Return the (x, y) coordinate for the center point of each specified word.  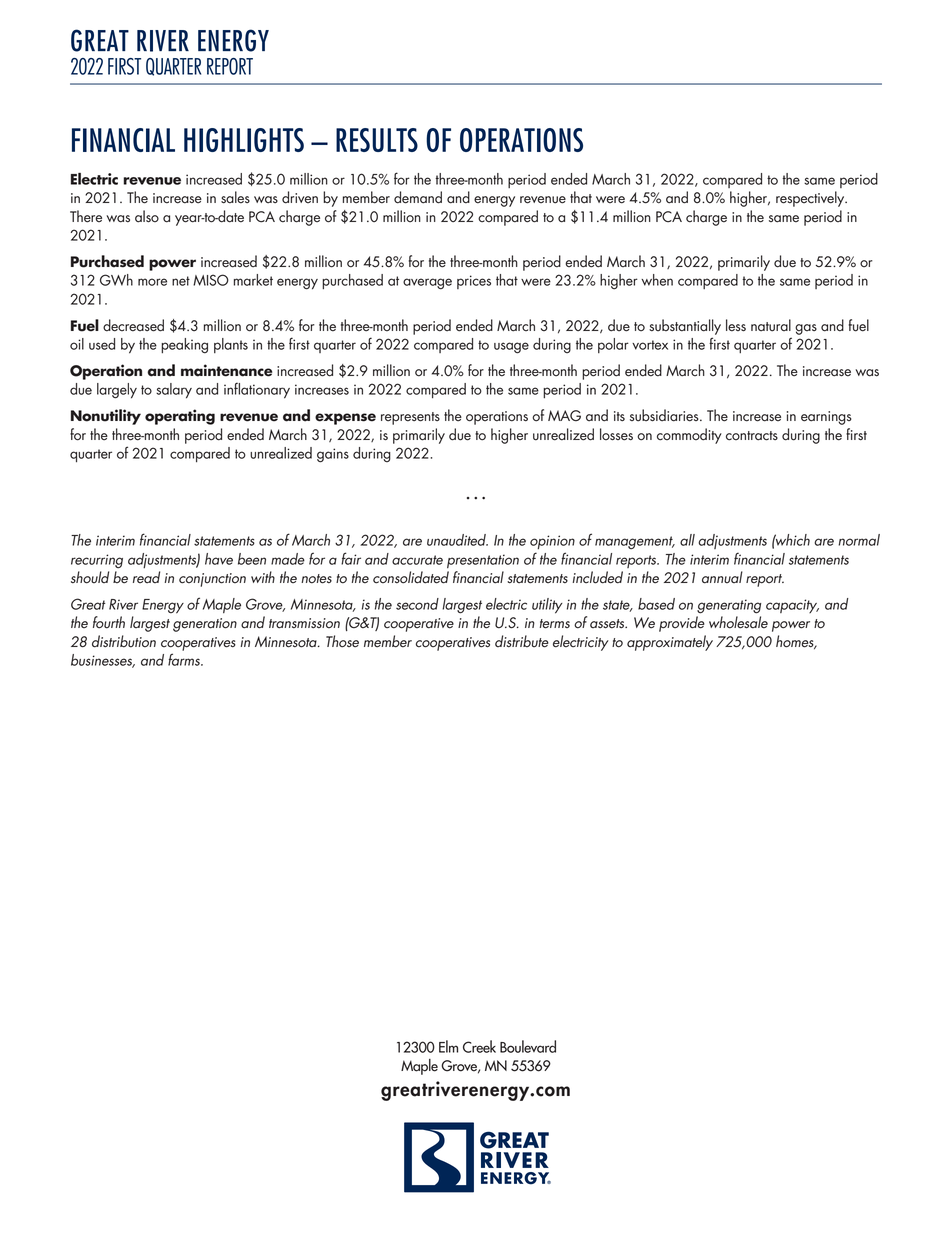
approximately (670, 643)
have (219, 559)
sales (235, 197)
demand (418, 197)
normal (859, 540)
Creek (479, 1046)
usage (511, 348)
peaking (184, 346)
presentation (483, 561)
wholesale (738, 622)
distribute (522, 641)
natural (771, 325)
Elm (448, 1046)
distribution (124, 641)
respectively (811, 199)
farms (185, 659)
